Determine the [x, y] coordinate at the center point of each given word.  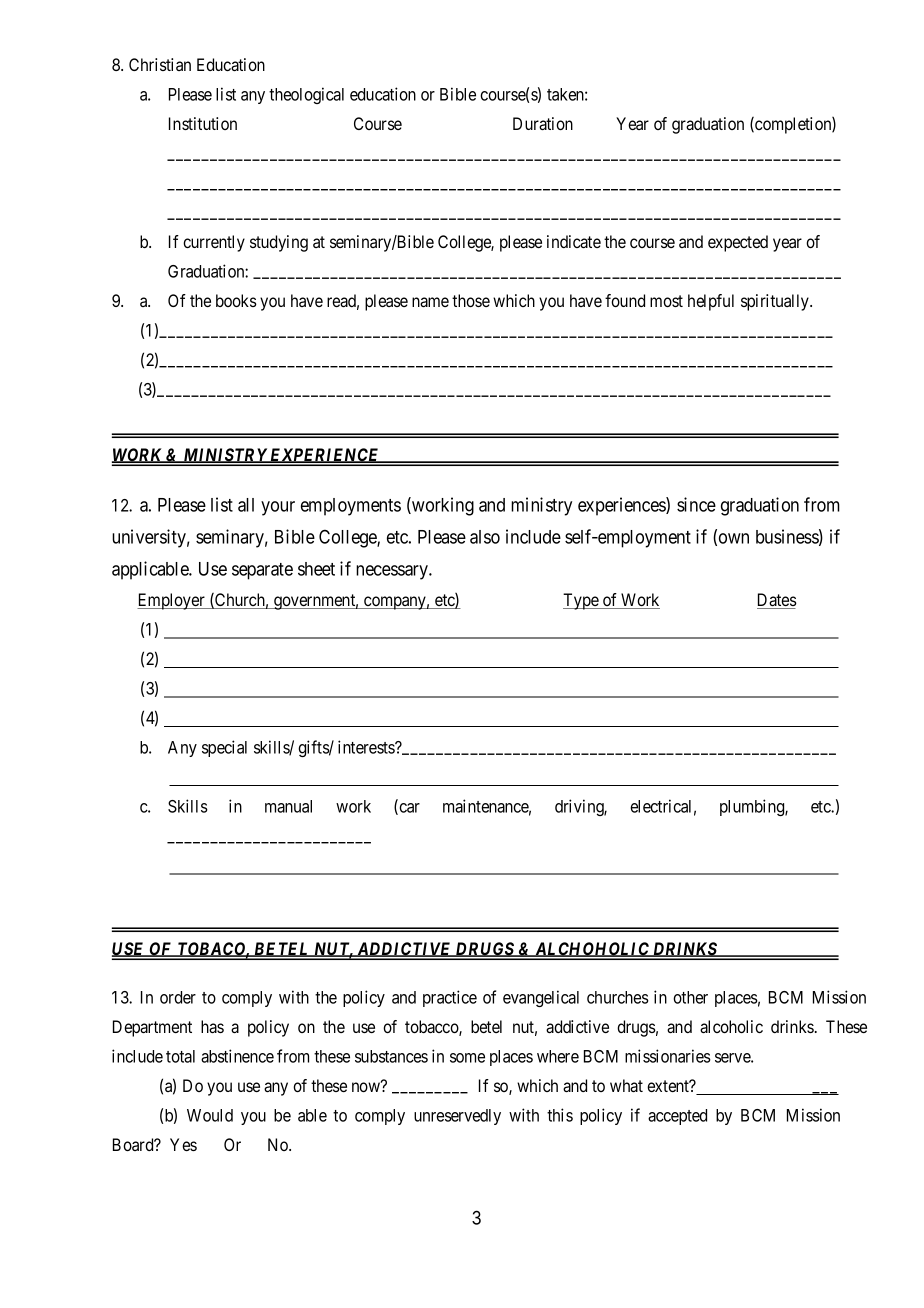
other [690, 997]
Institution [203, 123]
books [236, 300]
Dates [777, 601]
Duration [543, 123]
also [485, 537]
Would [210, 1115]
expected [738, 243]
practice [450, 998]
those [471, 300]
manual [288, 806]
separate [262, 571]
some [467, 1058]
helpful [711, 302]
